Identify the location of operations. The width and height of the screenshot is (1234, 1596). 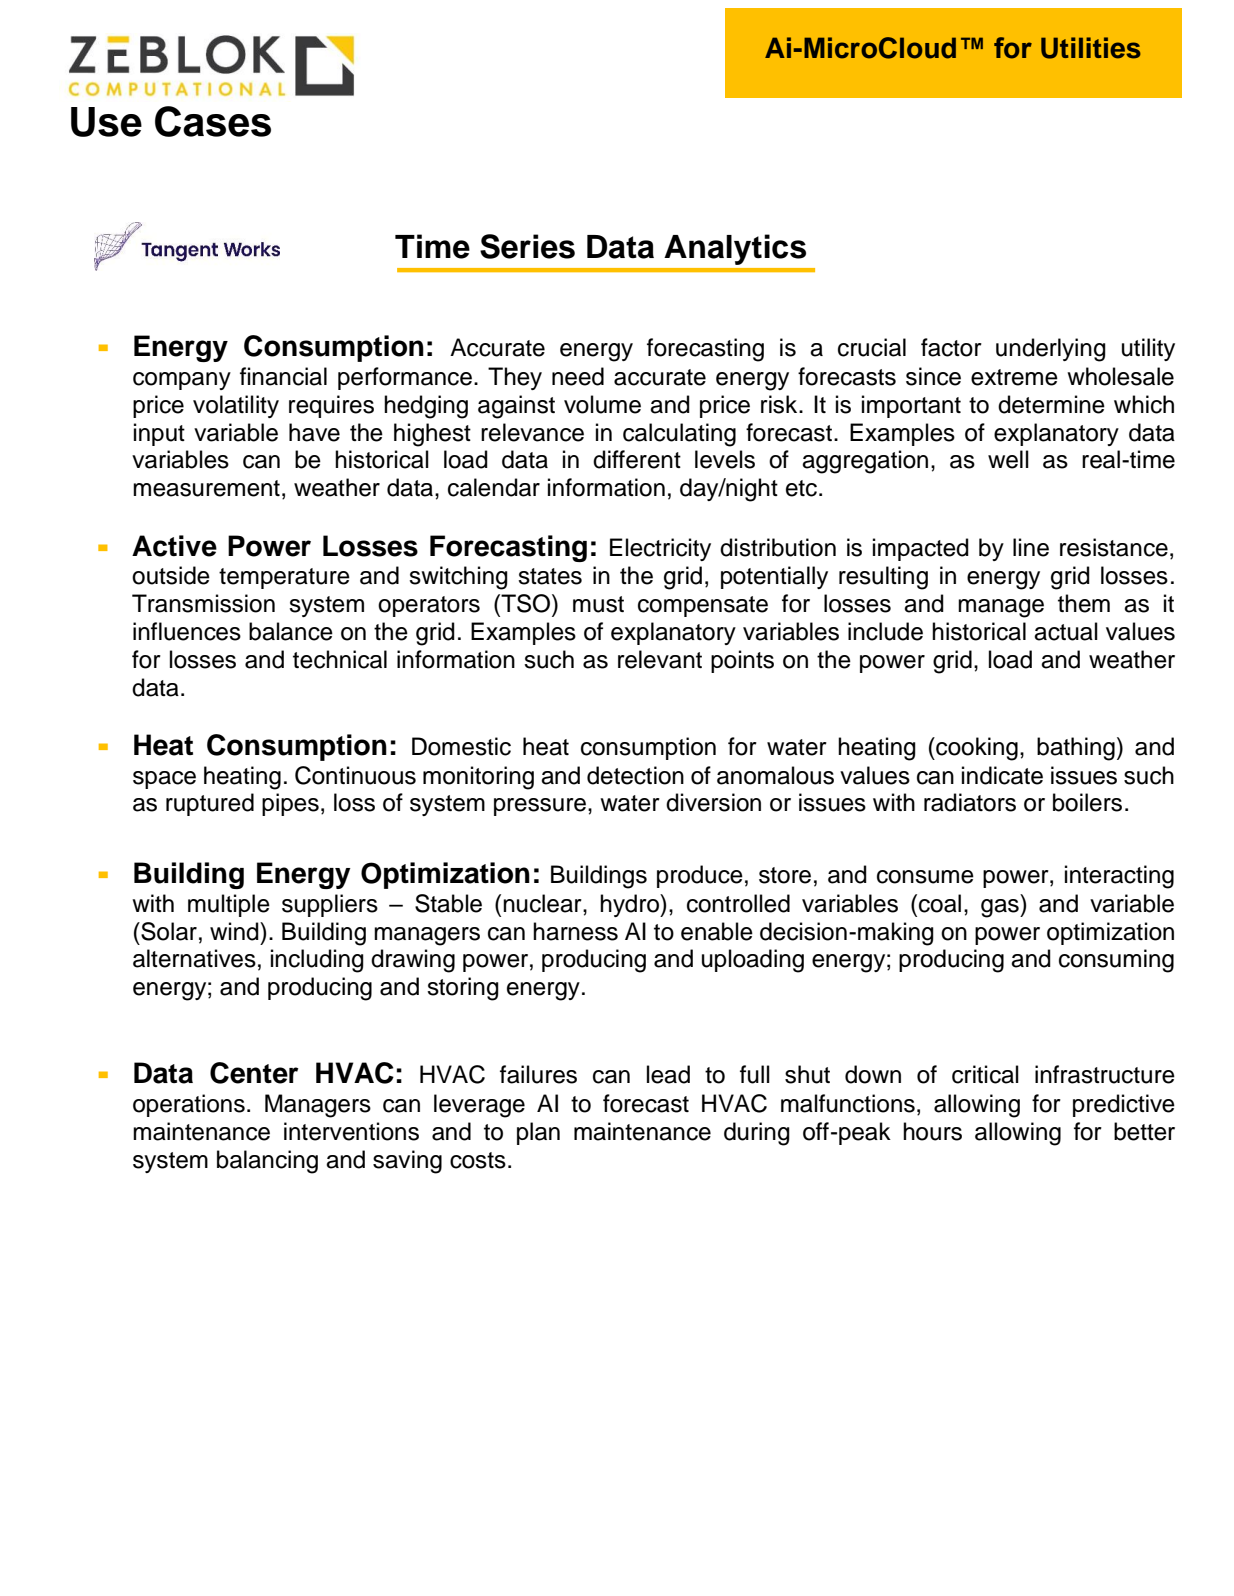
(189, 1105).
